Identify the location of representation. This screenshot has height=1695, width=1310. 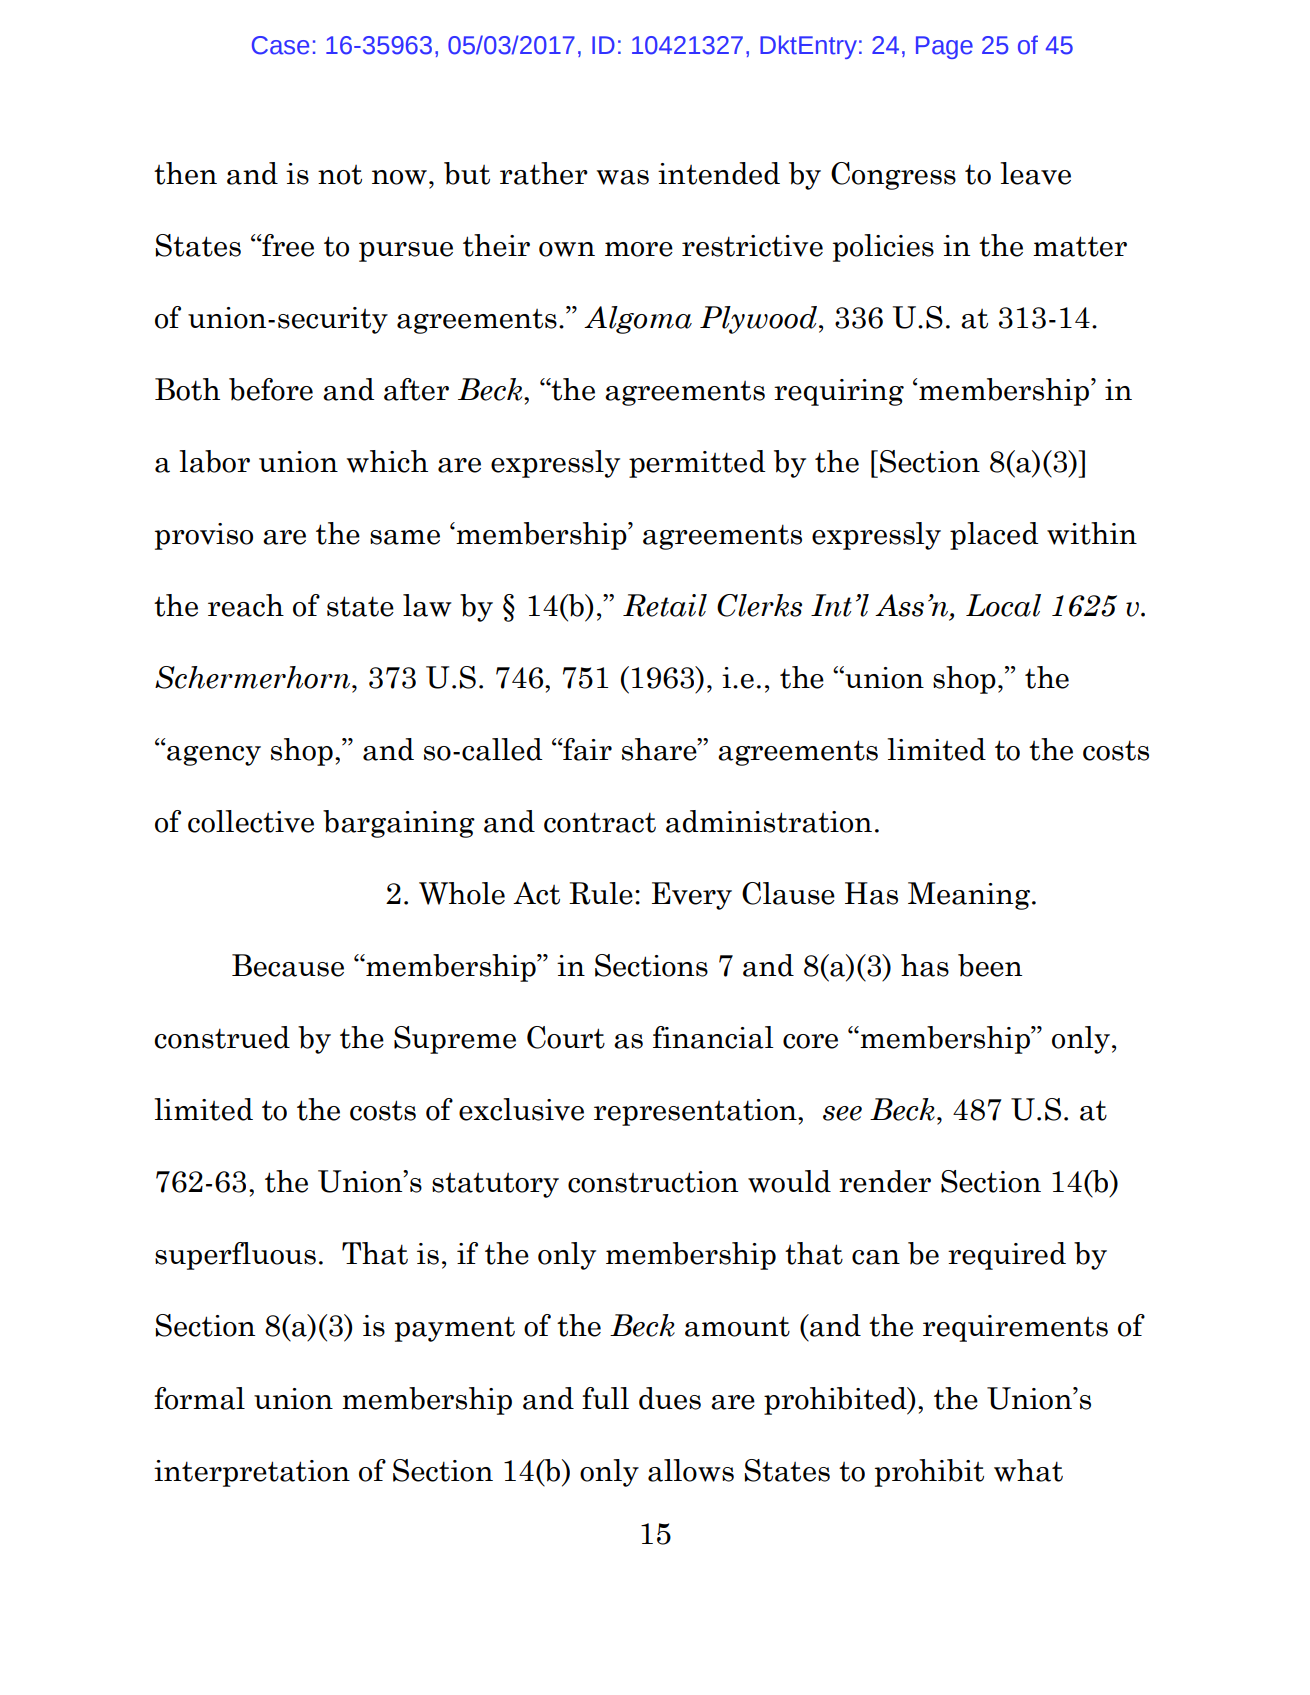
(696, 1112).
